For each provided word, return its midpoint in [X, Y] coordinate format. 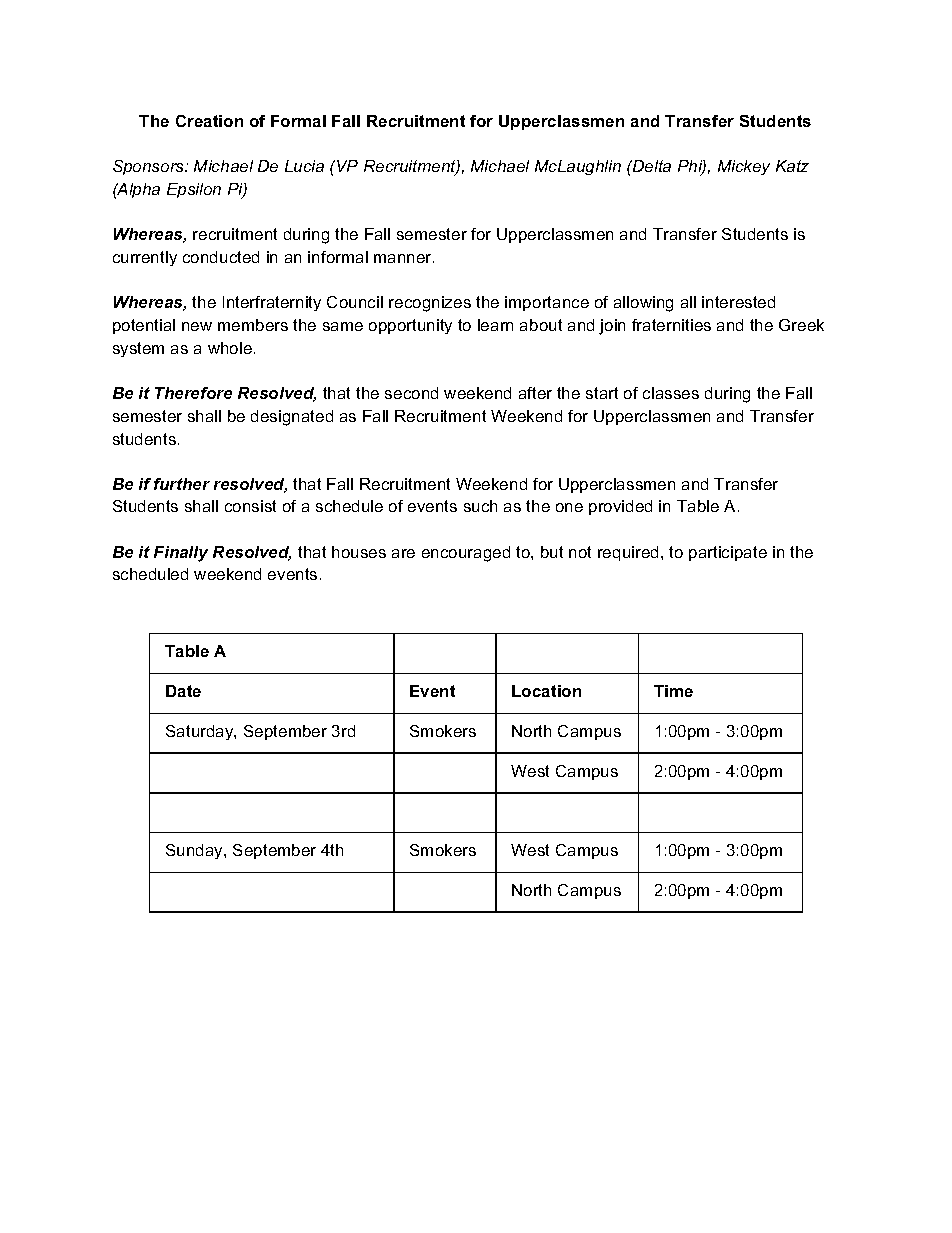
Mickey [744, 167]
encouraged [466, 554]
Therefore [193, 393]
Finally [181, 554]
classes [671, 393]
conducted [221, 257]
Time [673, 691]
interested [738, 302]
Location [546, 691]
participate [728, 553]
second [411, 393]
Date [183, 691]
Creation [209, 121]
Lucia [304, 166]
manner [404, 258]
